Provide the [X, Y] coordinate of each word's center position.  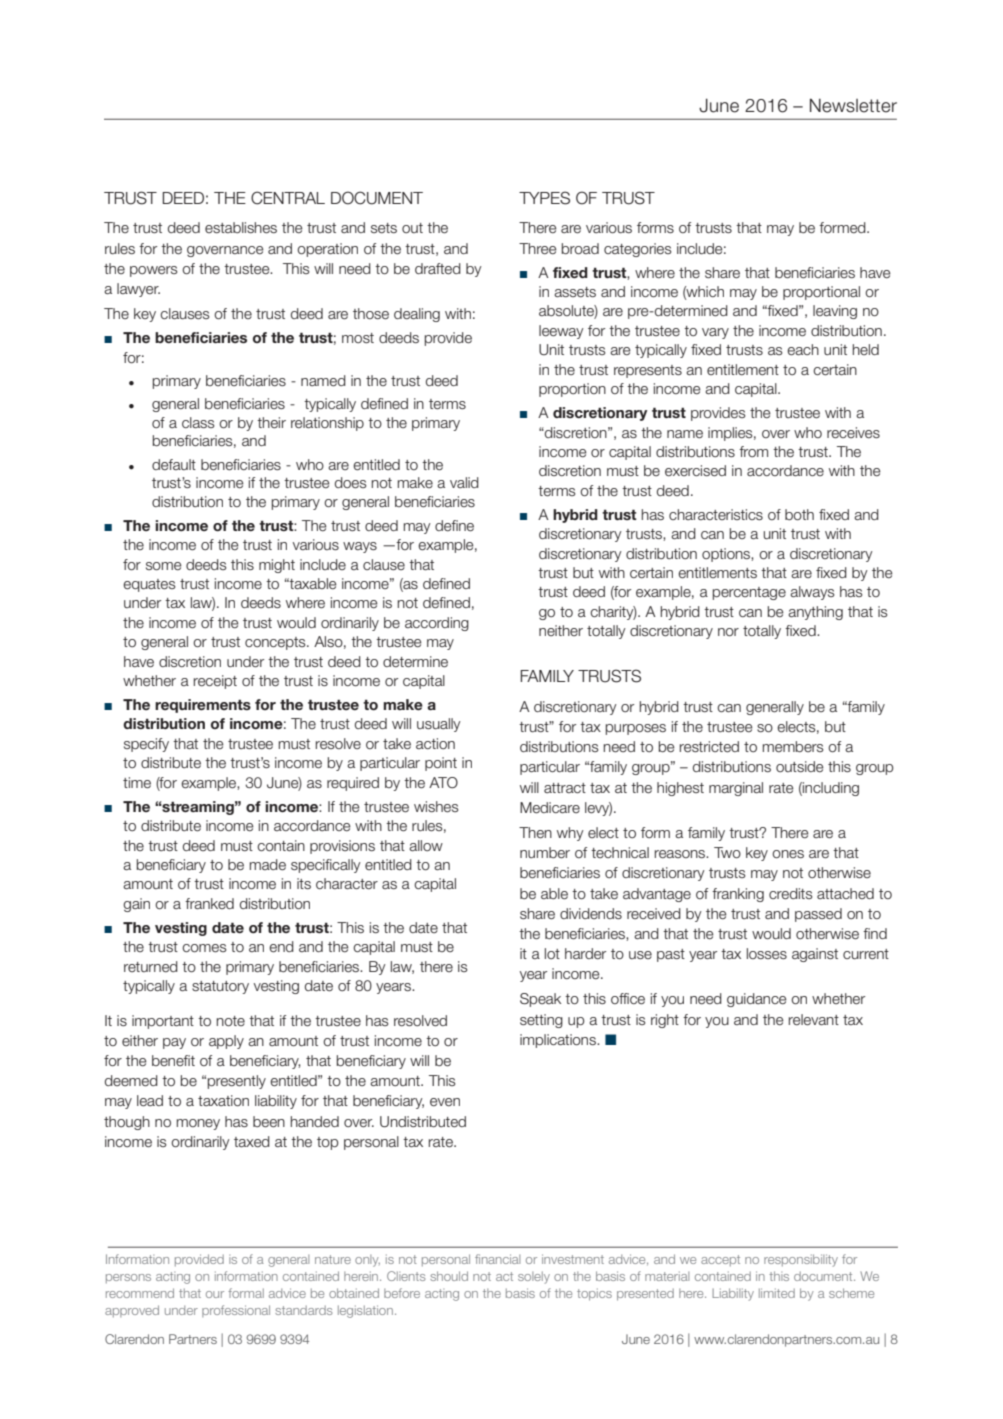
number [545, 853]
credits [791, 894]
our [215, 1294]
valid [464, 482]
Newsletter [853, 105]
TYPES [544, 198]
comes [204, 948]
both [799, 514]
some [164, 566]
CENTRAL [288, 198]
